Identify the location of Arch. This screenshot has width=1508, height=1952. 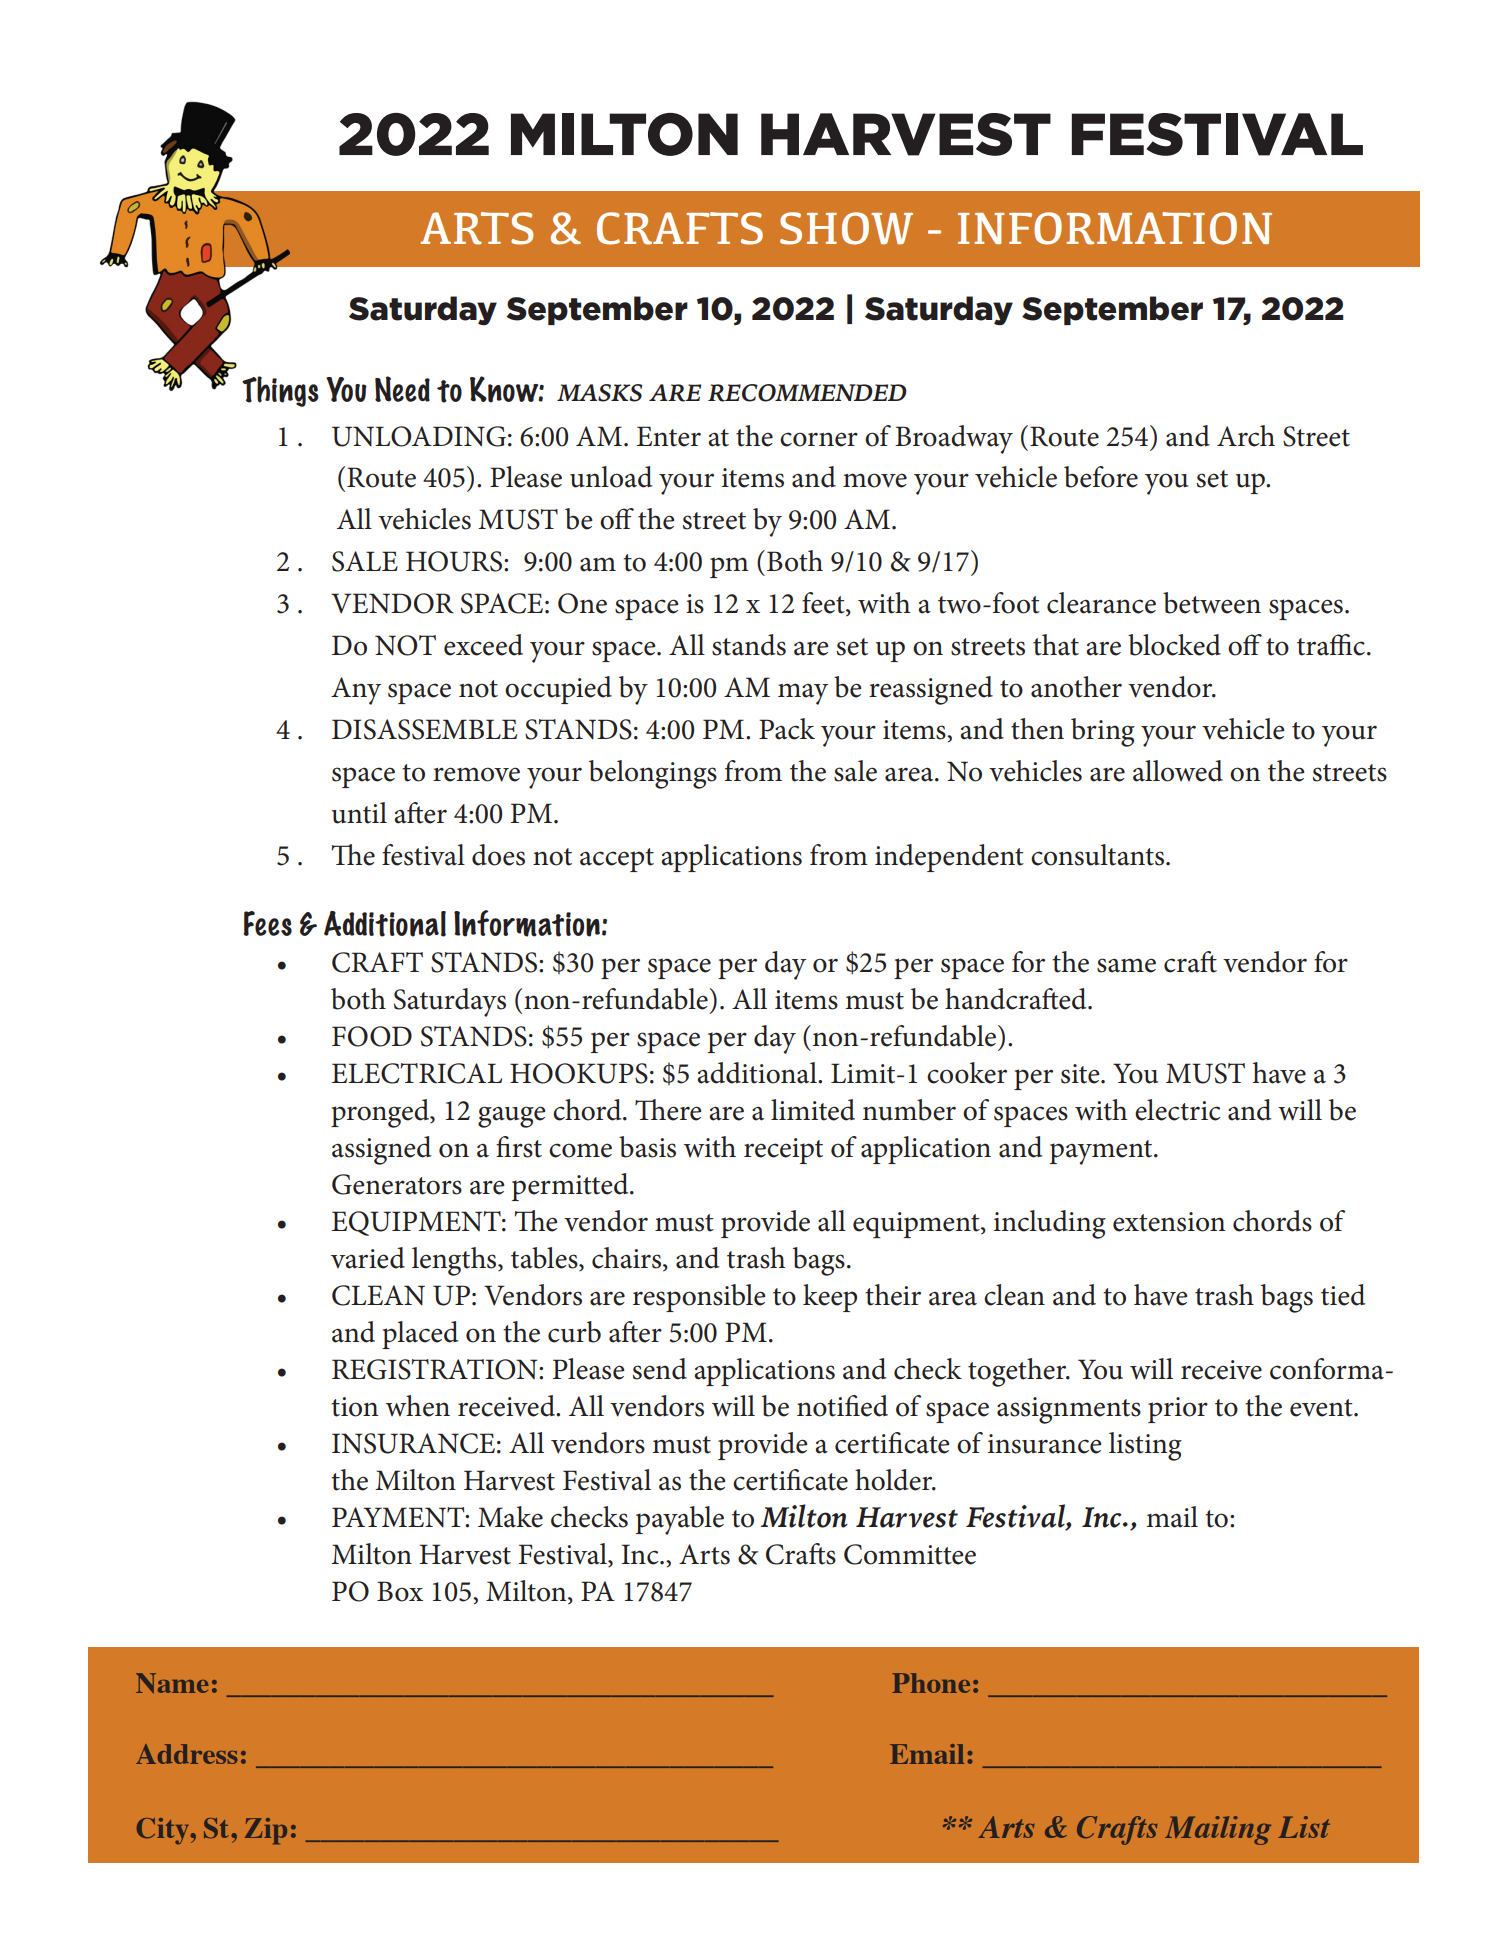
(1246, 436).
